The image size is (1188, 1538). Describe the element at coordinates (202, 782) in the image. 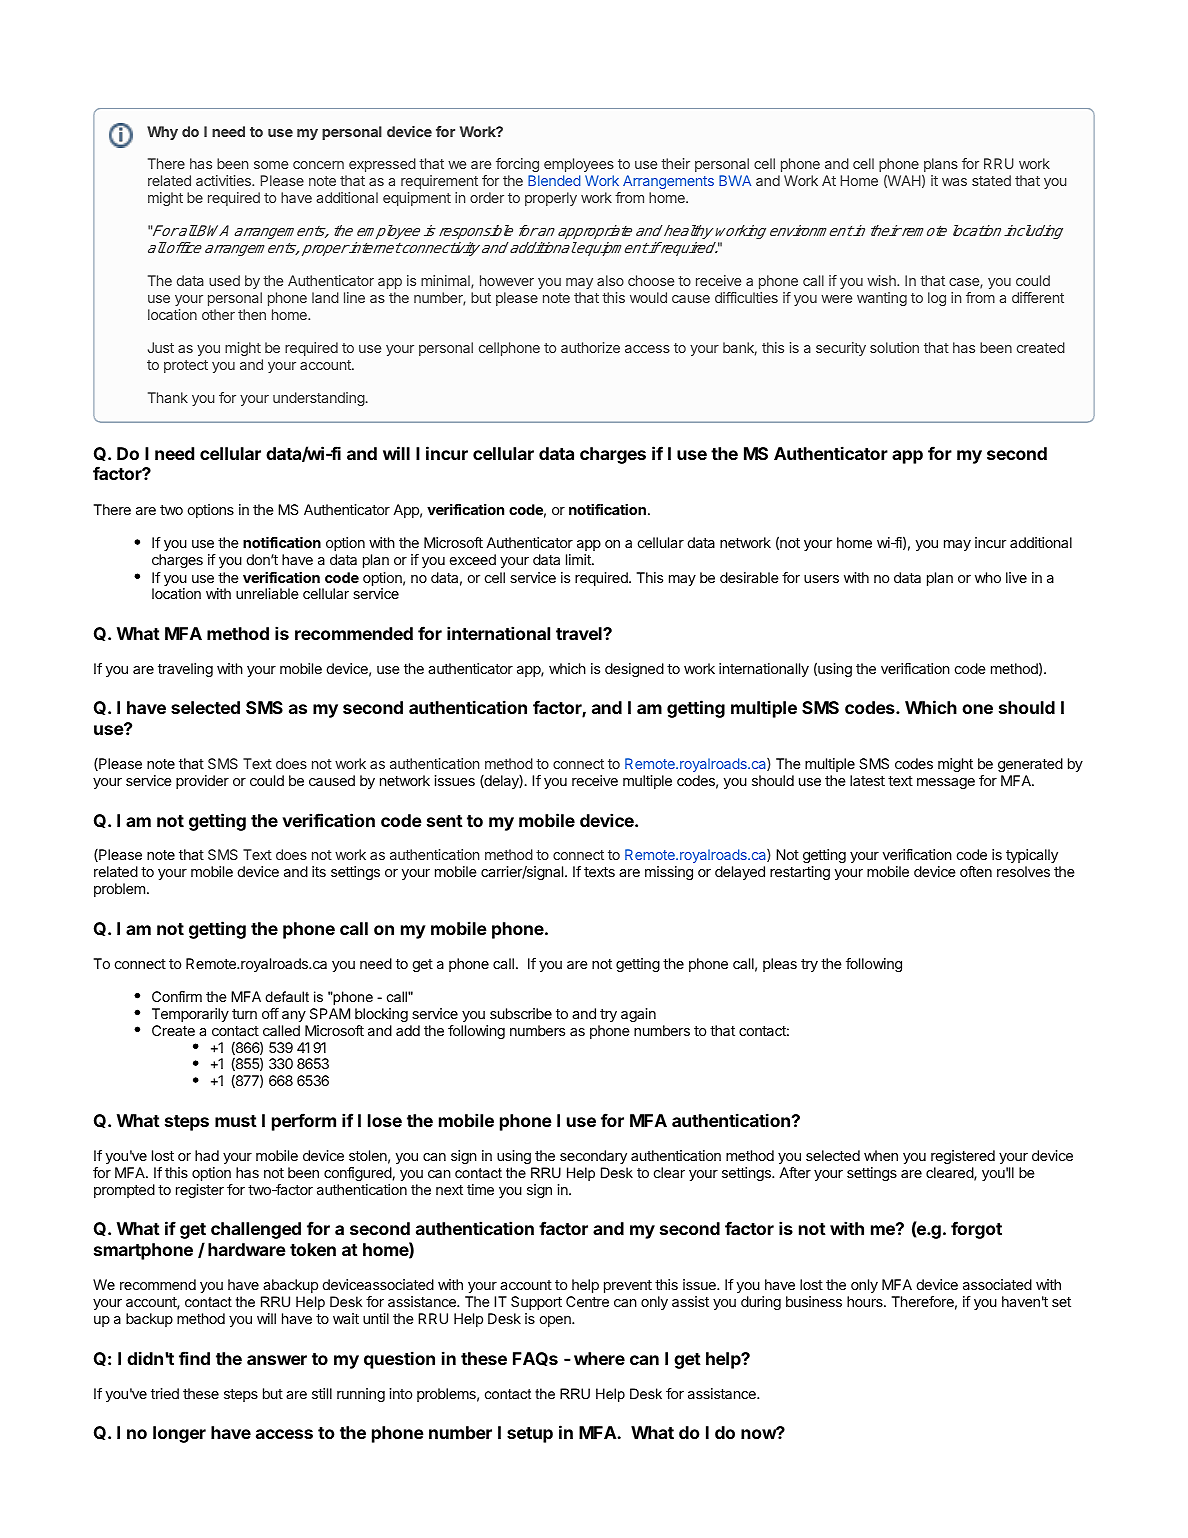

I see `provider` at that location.
